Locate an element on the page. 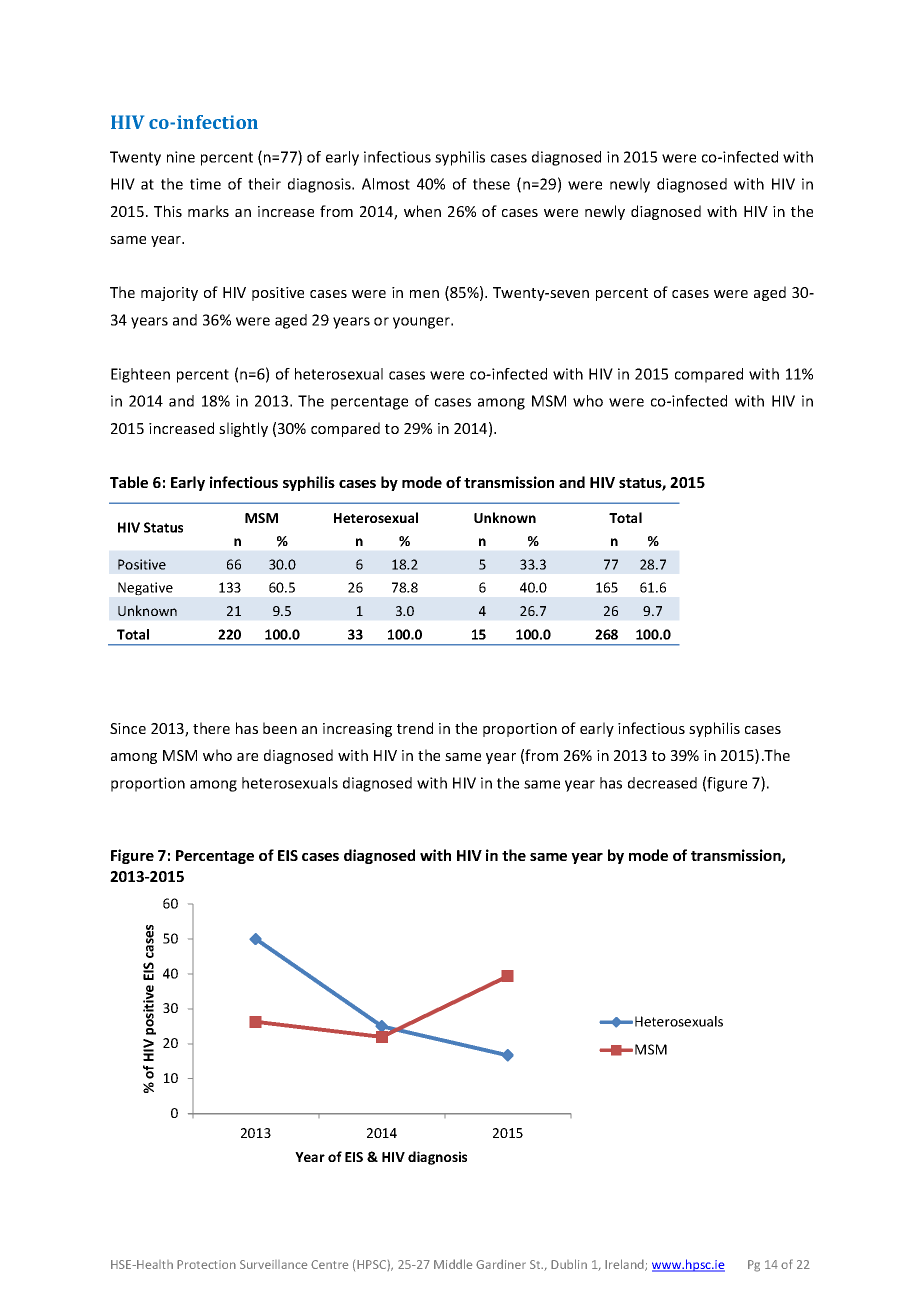 Image resolution: width=924 pixels, height=1308 pixels. decreased is located at coordinates (662, 783).
